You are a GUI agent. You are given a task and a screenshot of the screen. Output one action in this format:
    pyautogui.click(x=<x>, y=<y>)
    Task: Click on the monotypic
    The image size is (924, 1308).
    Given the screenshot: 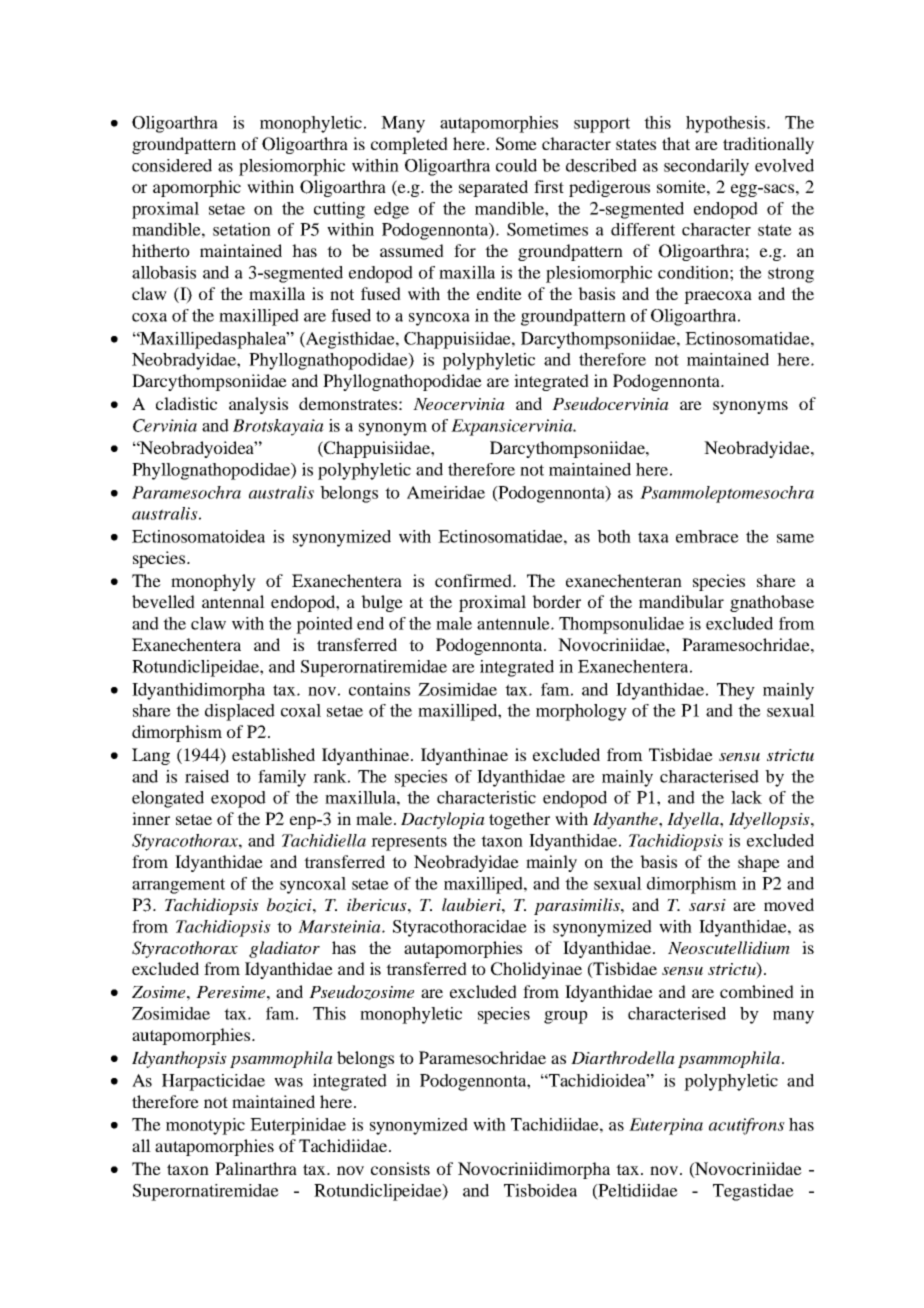 What is the action you would take?
    pyautogui.click(x=205, y=1126)
